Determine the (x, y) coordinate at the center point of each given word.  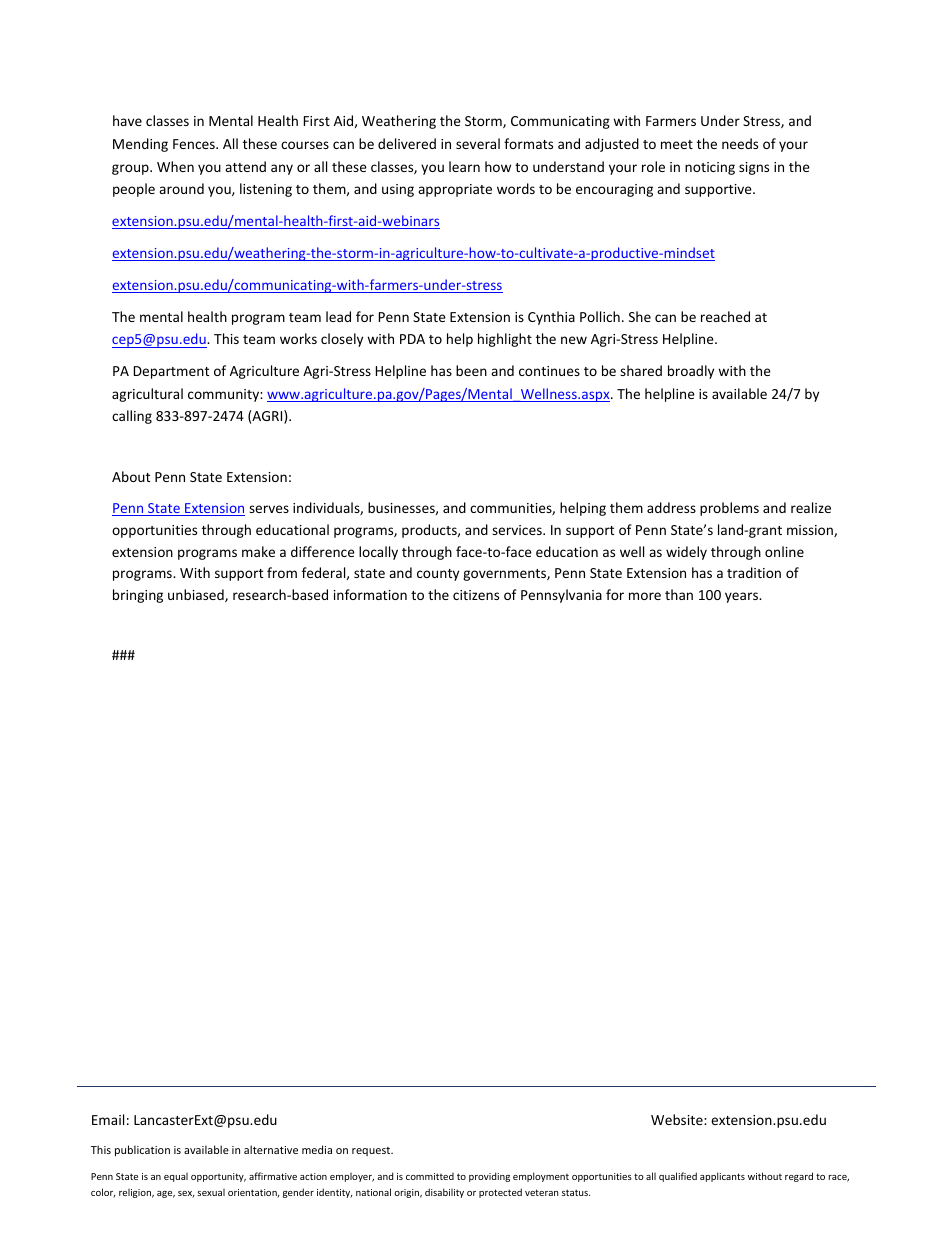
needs (740, 143)
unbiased (197, 595)
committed (430, 1176)
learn (464, 166)
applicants (722, 1177)
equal (176, 1177)
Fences (195, 144)
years (742, 597)
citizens (476, 595)
